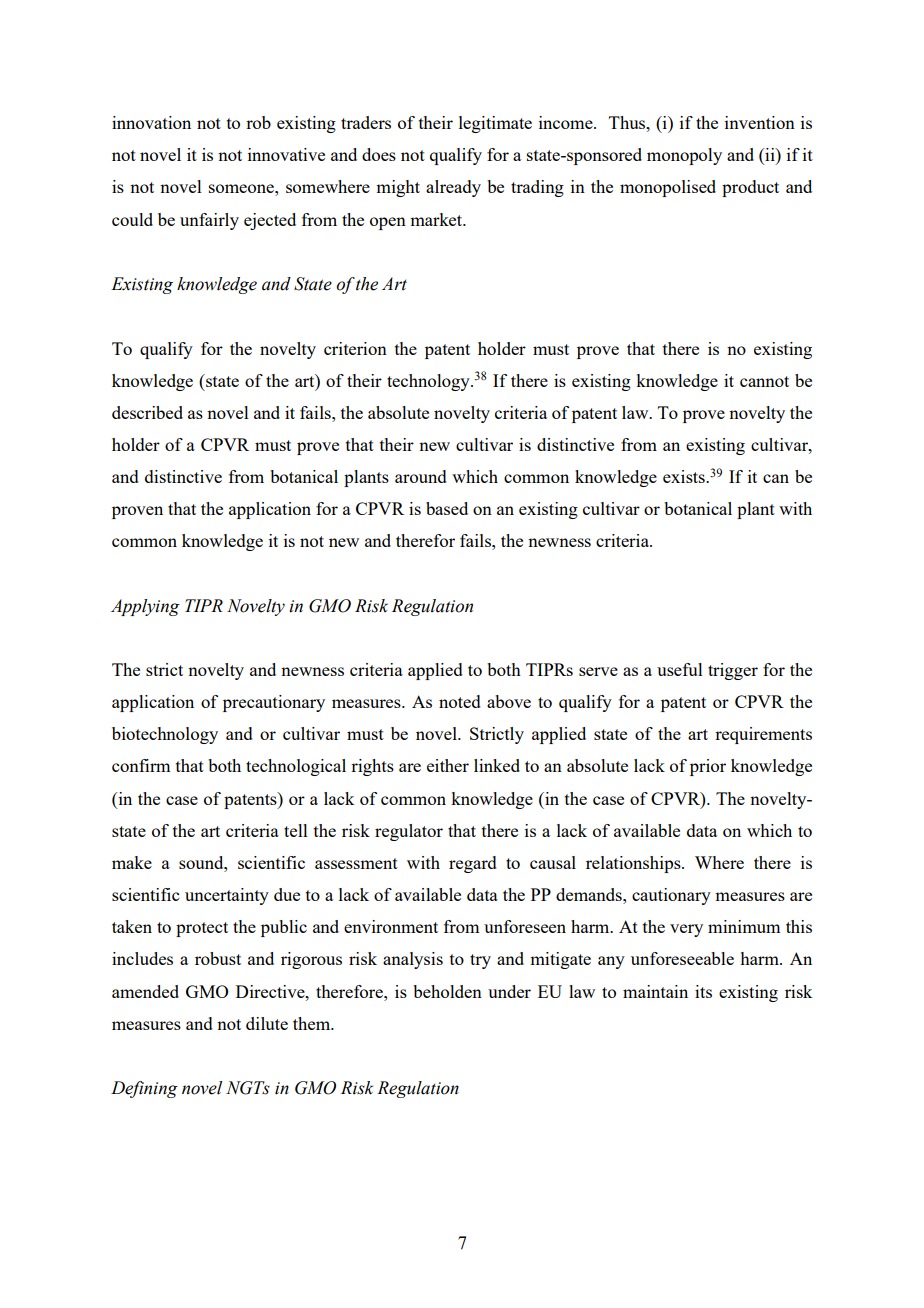 The height and width of the image is (1308, 924). What do you see at coordinates (733, 671) in the image?
I see `trigger` at bounding box center [733, 671].
